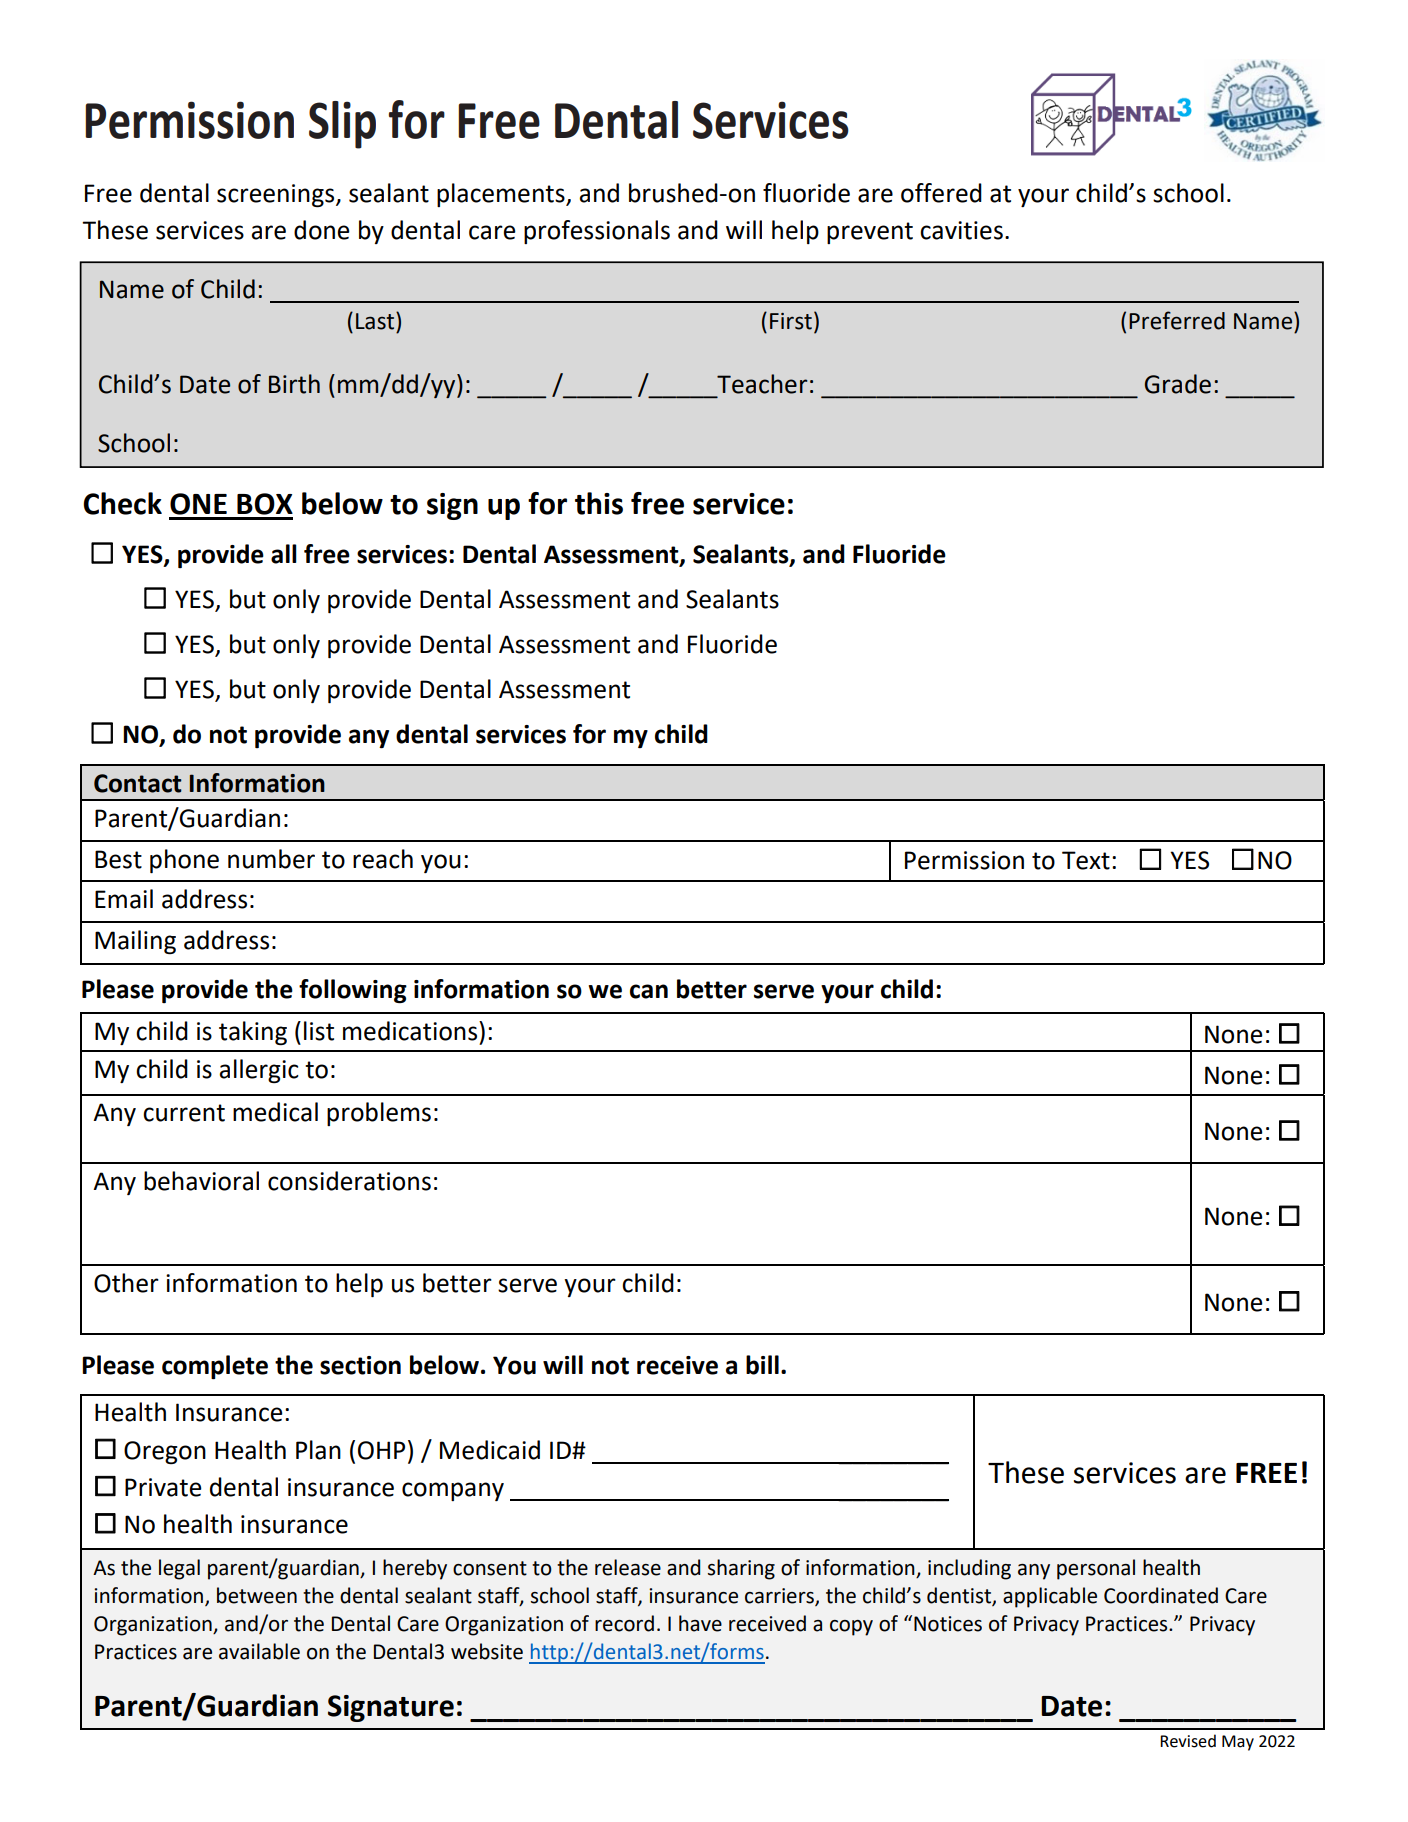  Describe the element at coordinates (259, 1651) in the document. I see `available` at that location.
